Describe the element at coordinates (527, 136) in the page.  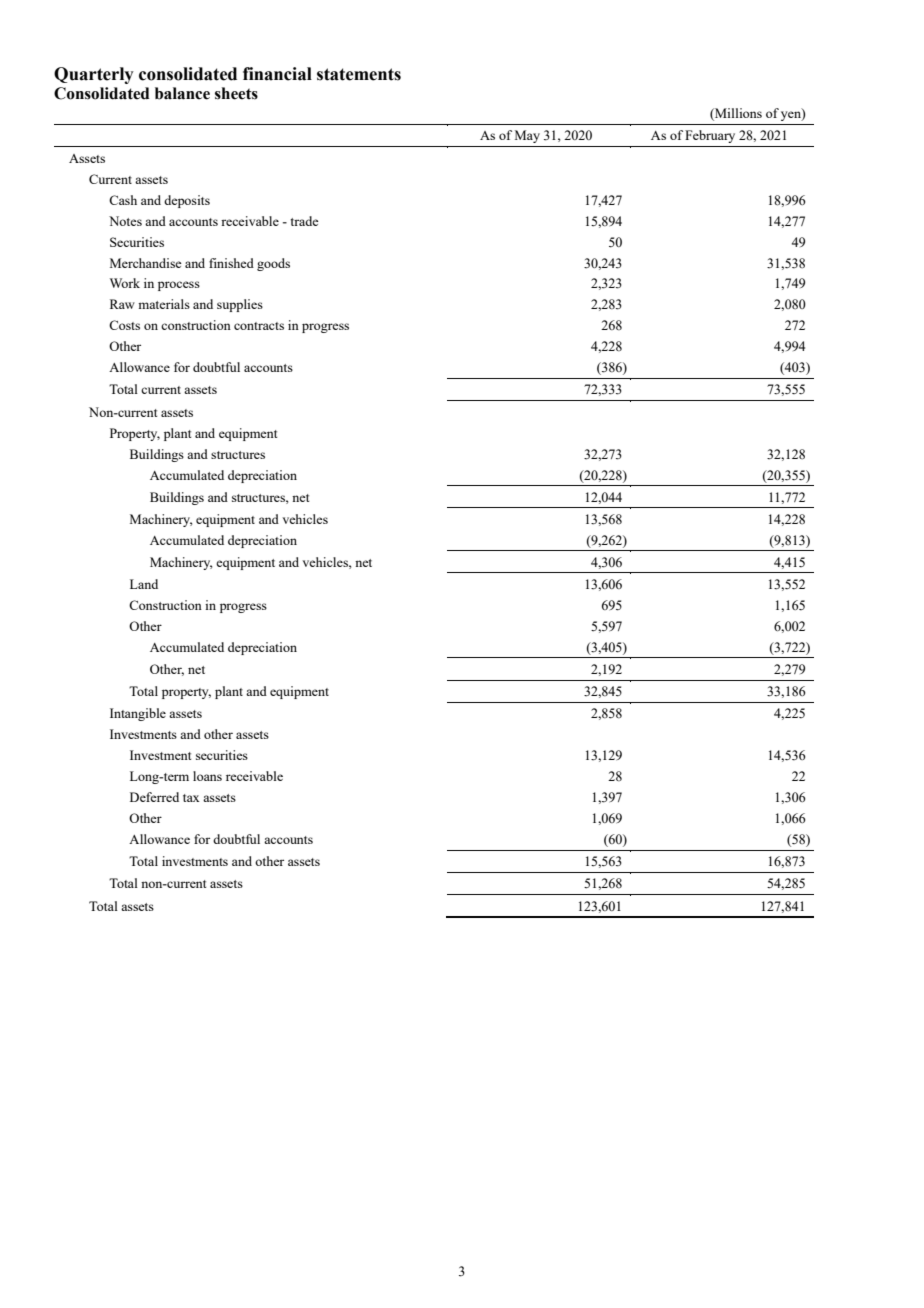
I see `May` at that location.
